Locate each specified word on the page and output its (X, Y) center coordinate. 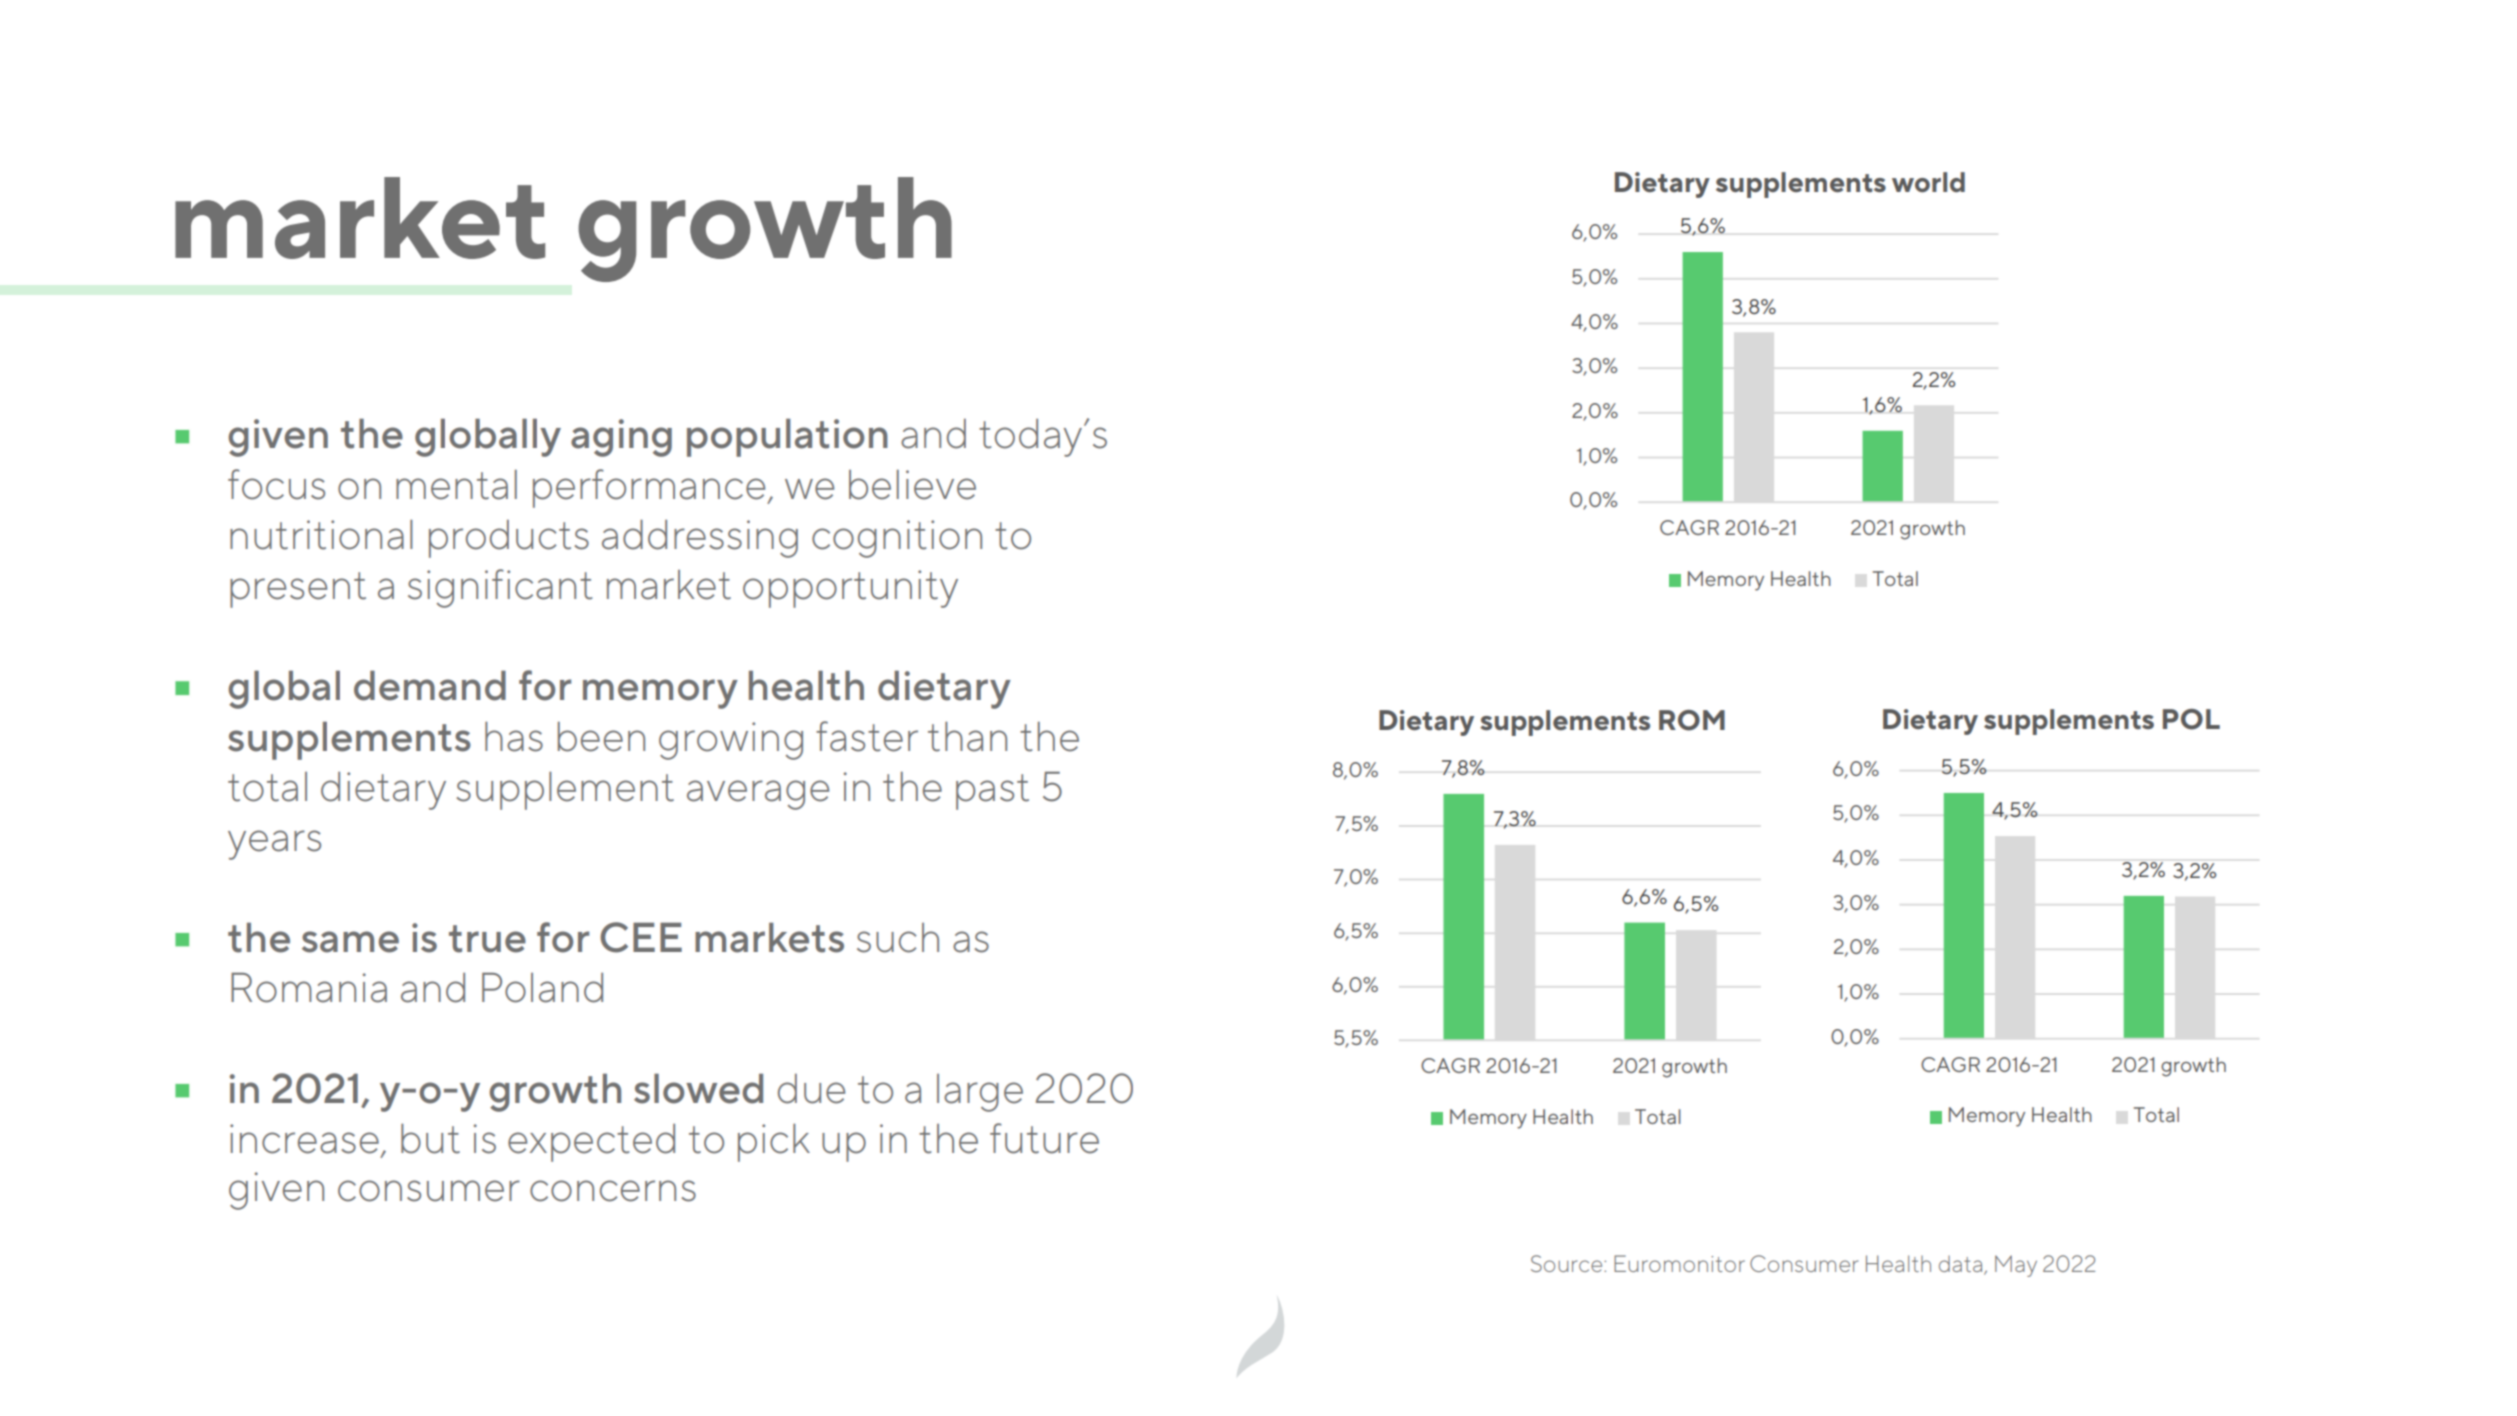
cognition (897, 539)
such (898, 938)
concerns (613, 1191)
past (992, 792)
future (1044, 1138)
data (1962, 1265)
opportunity (850, 589)
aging (621, 438)
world (1928, 182)
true (487, 939)
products (509, 539)
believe (912, 485)
